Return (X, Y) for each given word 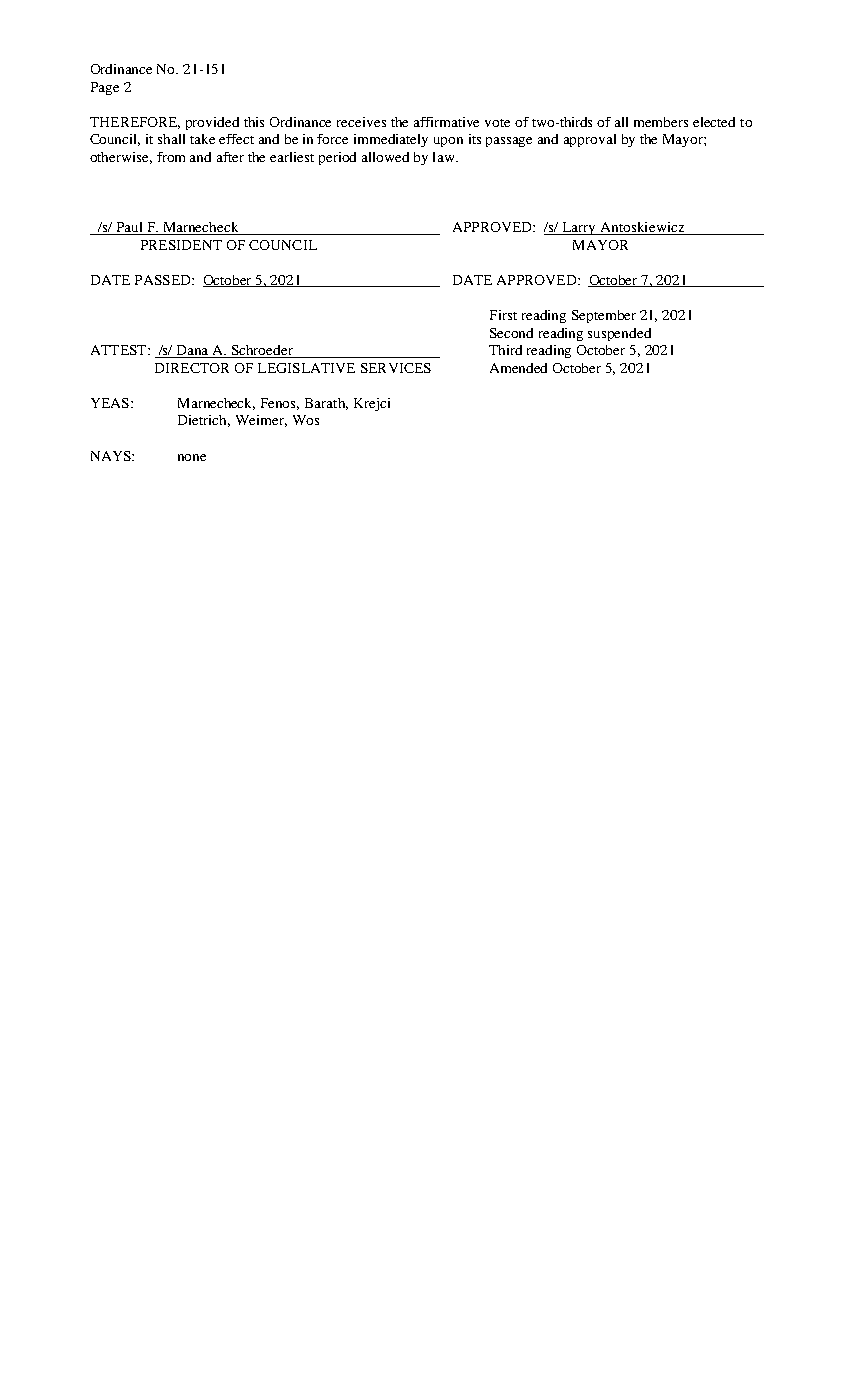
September (604, 316)
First (503, 315)
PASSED (164, 280)
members (661, 122)
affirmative (446, 122)
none (192, 457)
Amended (518, 368)
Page (105, 88)
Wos (306, 420)
